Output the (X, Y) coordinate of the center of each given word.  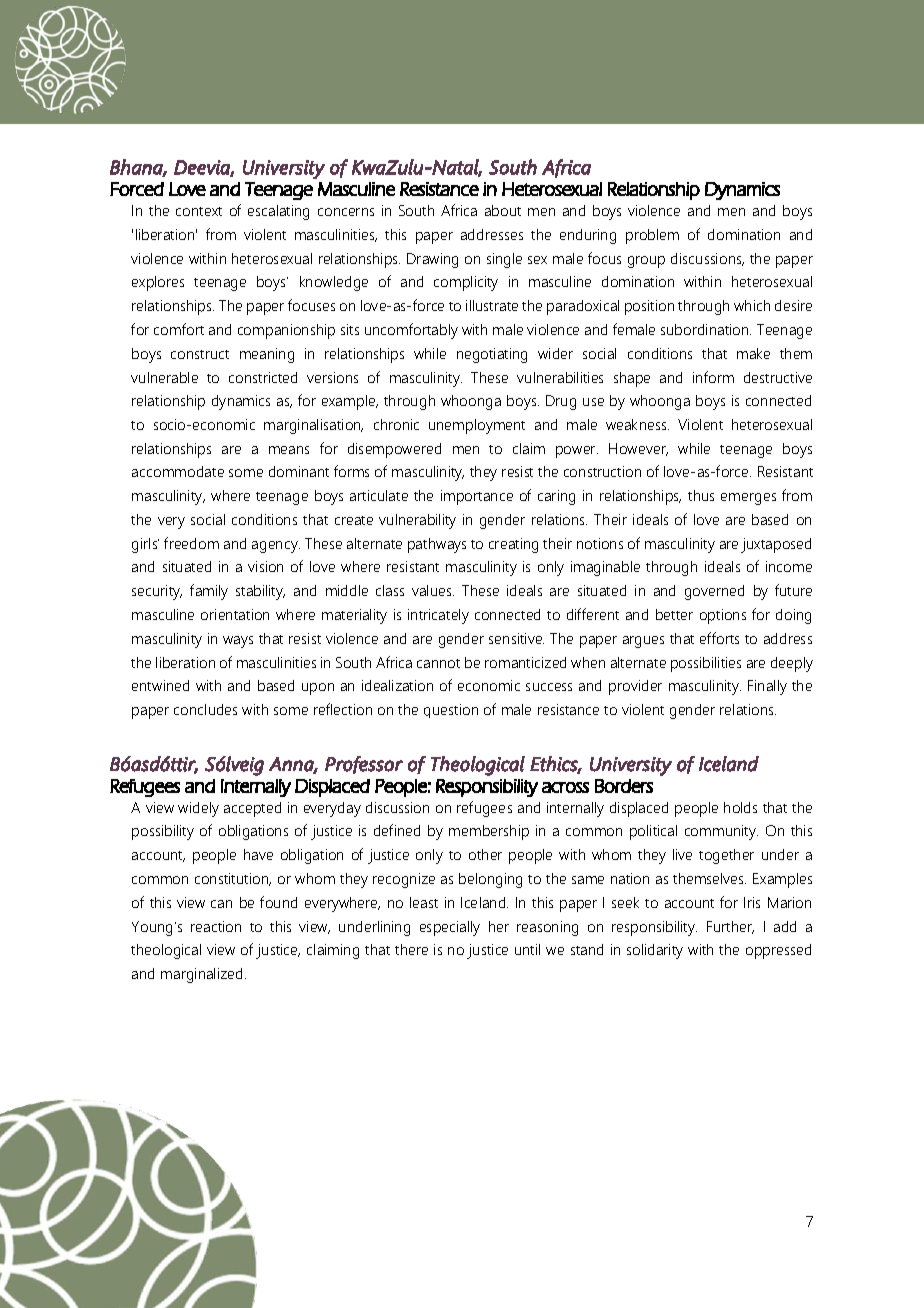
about (503, 210)
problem (652, 236)
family (209, 592)
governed (714, 592)
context (199, 211)
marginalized (201, 975)
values (433, 590)
